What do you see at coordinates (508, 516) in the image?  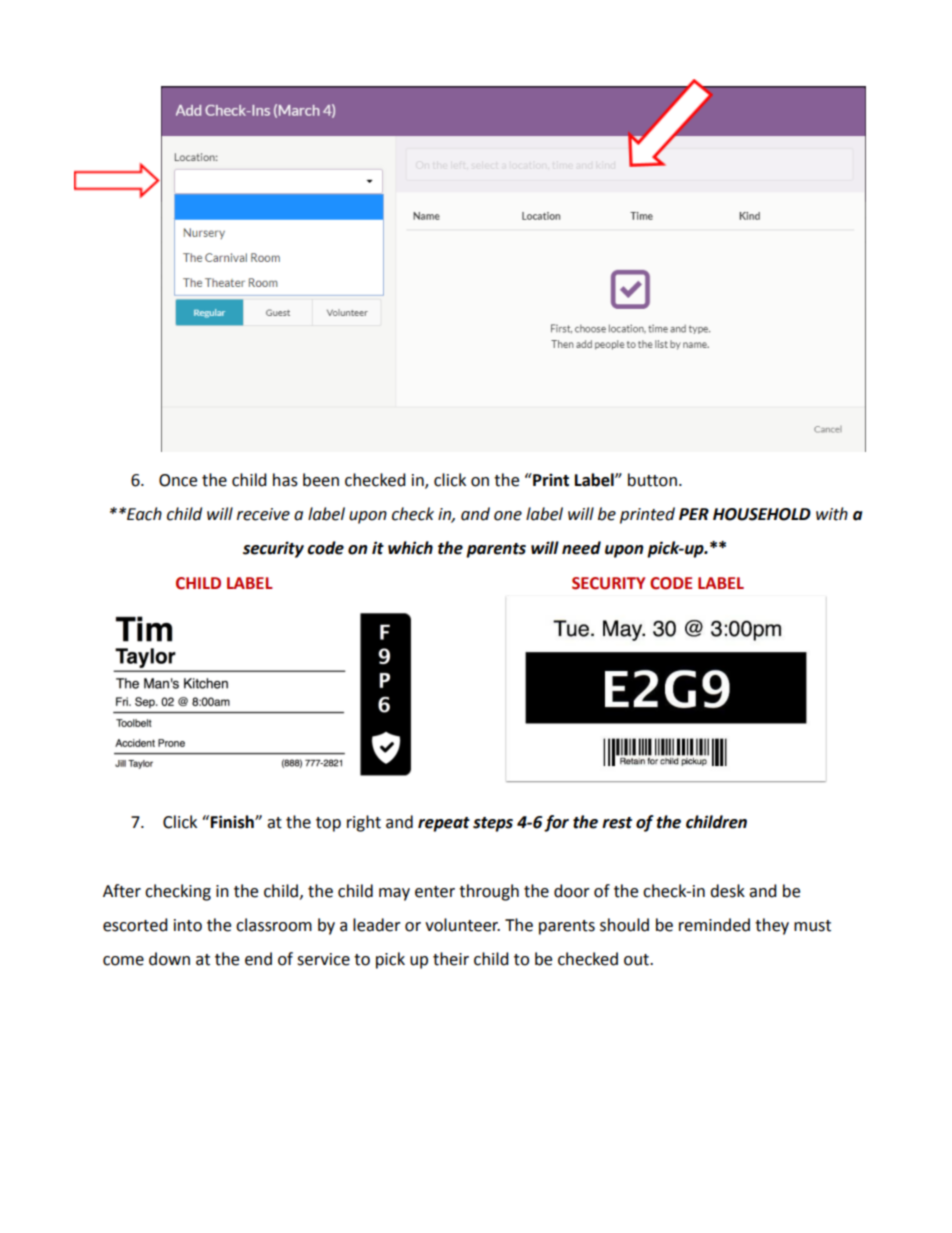 I see `one` at bounding box center [508, 516].
